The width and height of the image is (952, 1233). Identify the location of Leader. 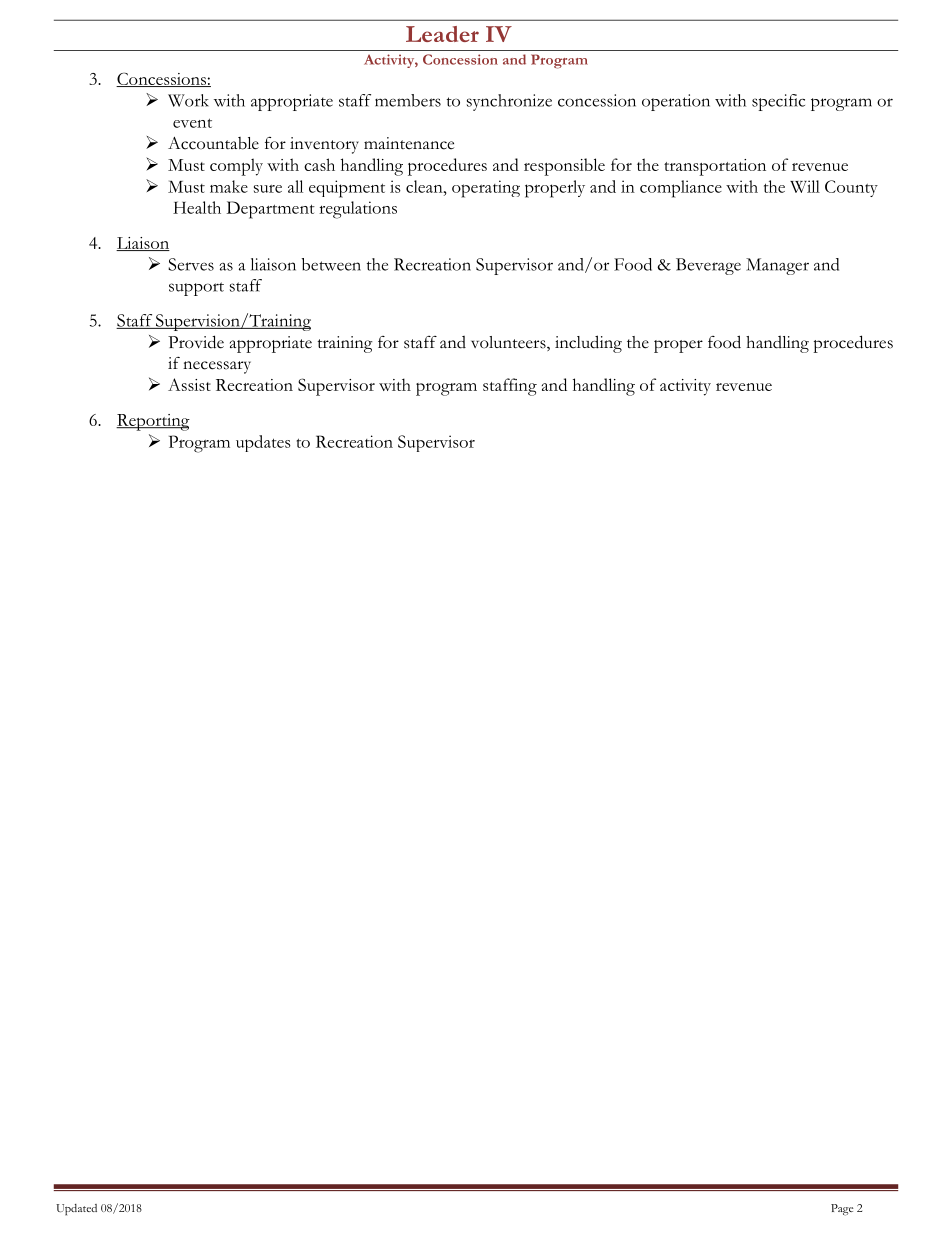
(442, 34).
